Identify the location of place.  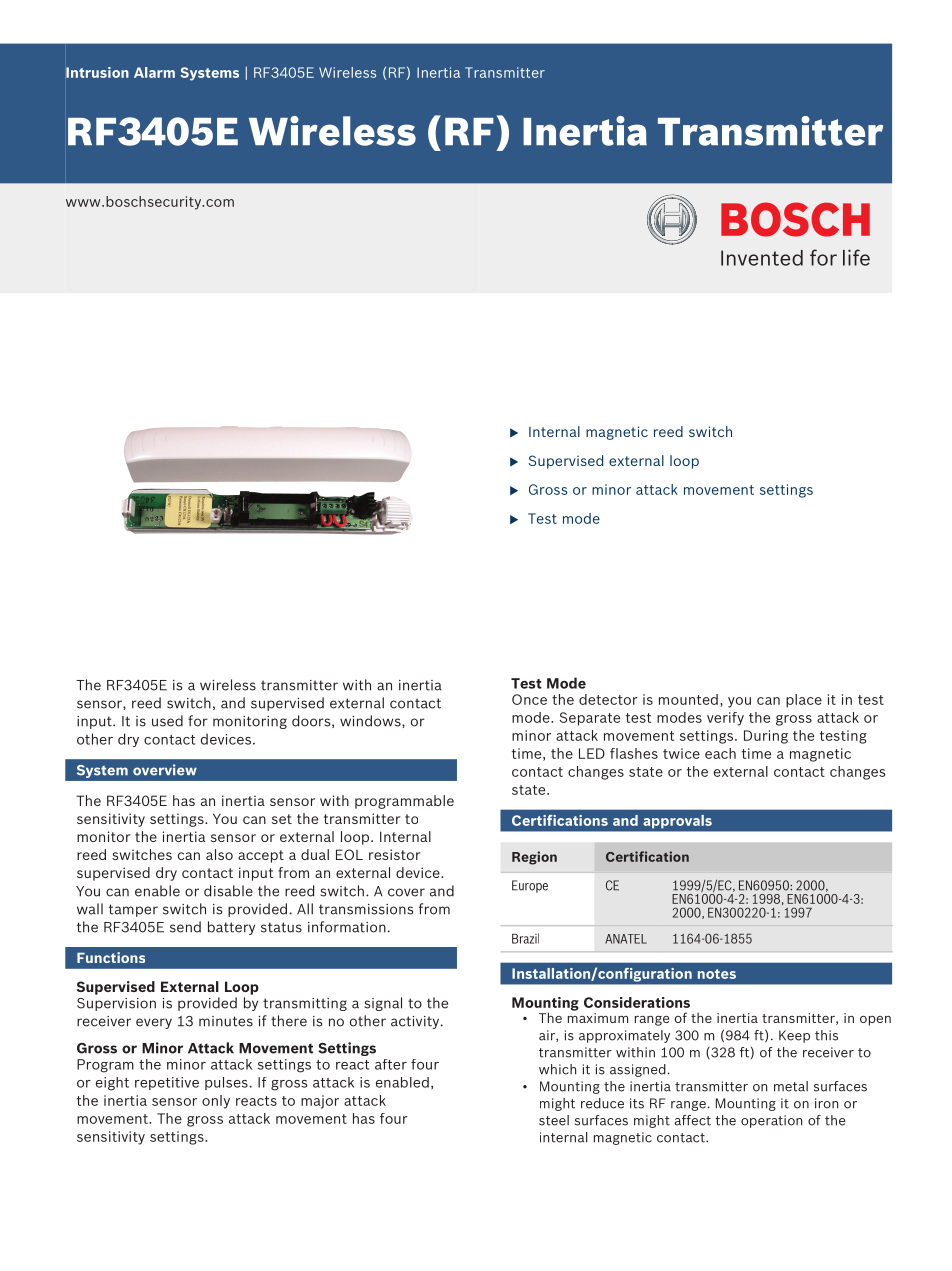
(804, 701).
